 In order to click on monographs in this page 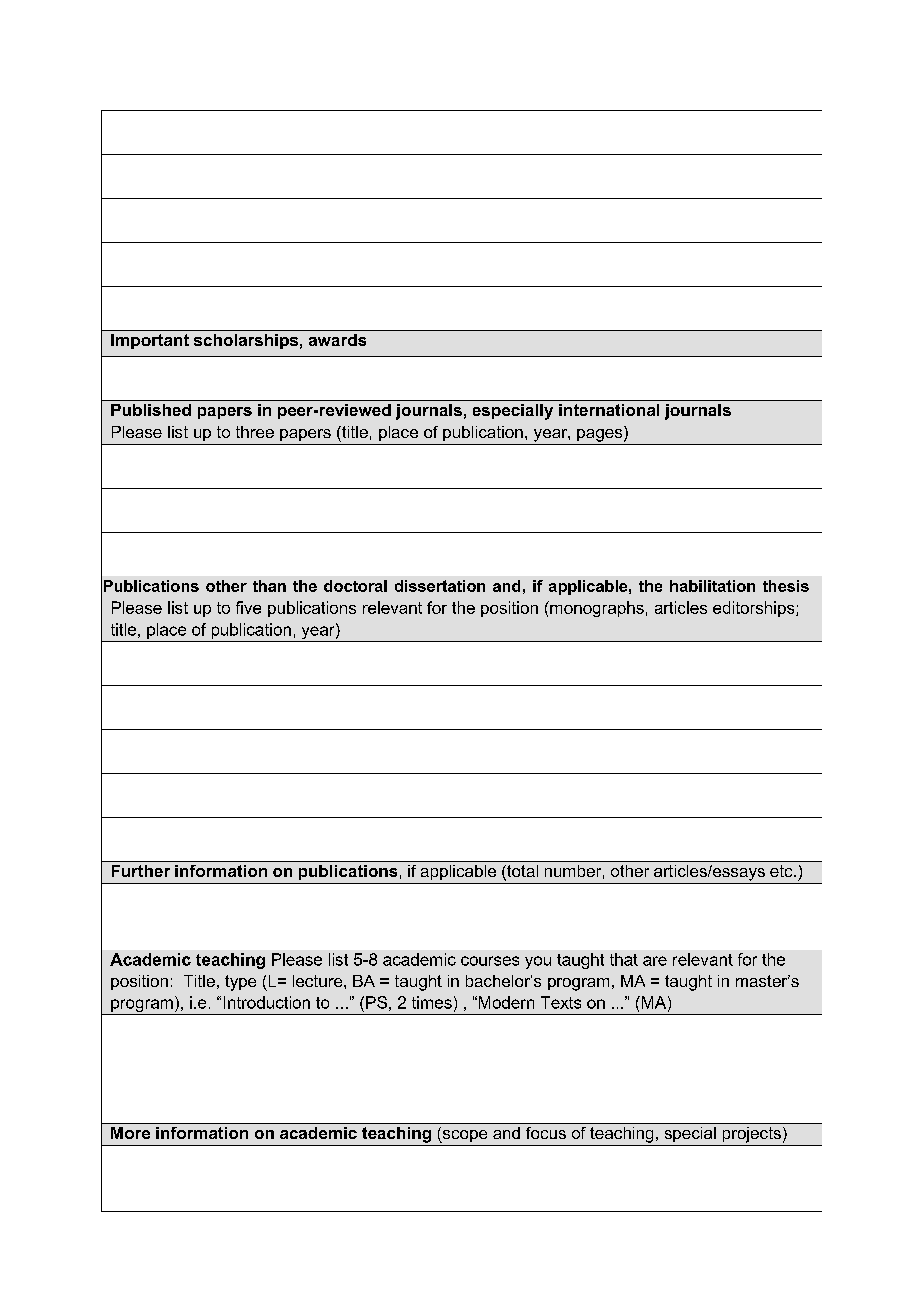, I will do `click(596, 609)`.
